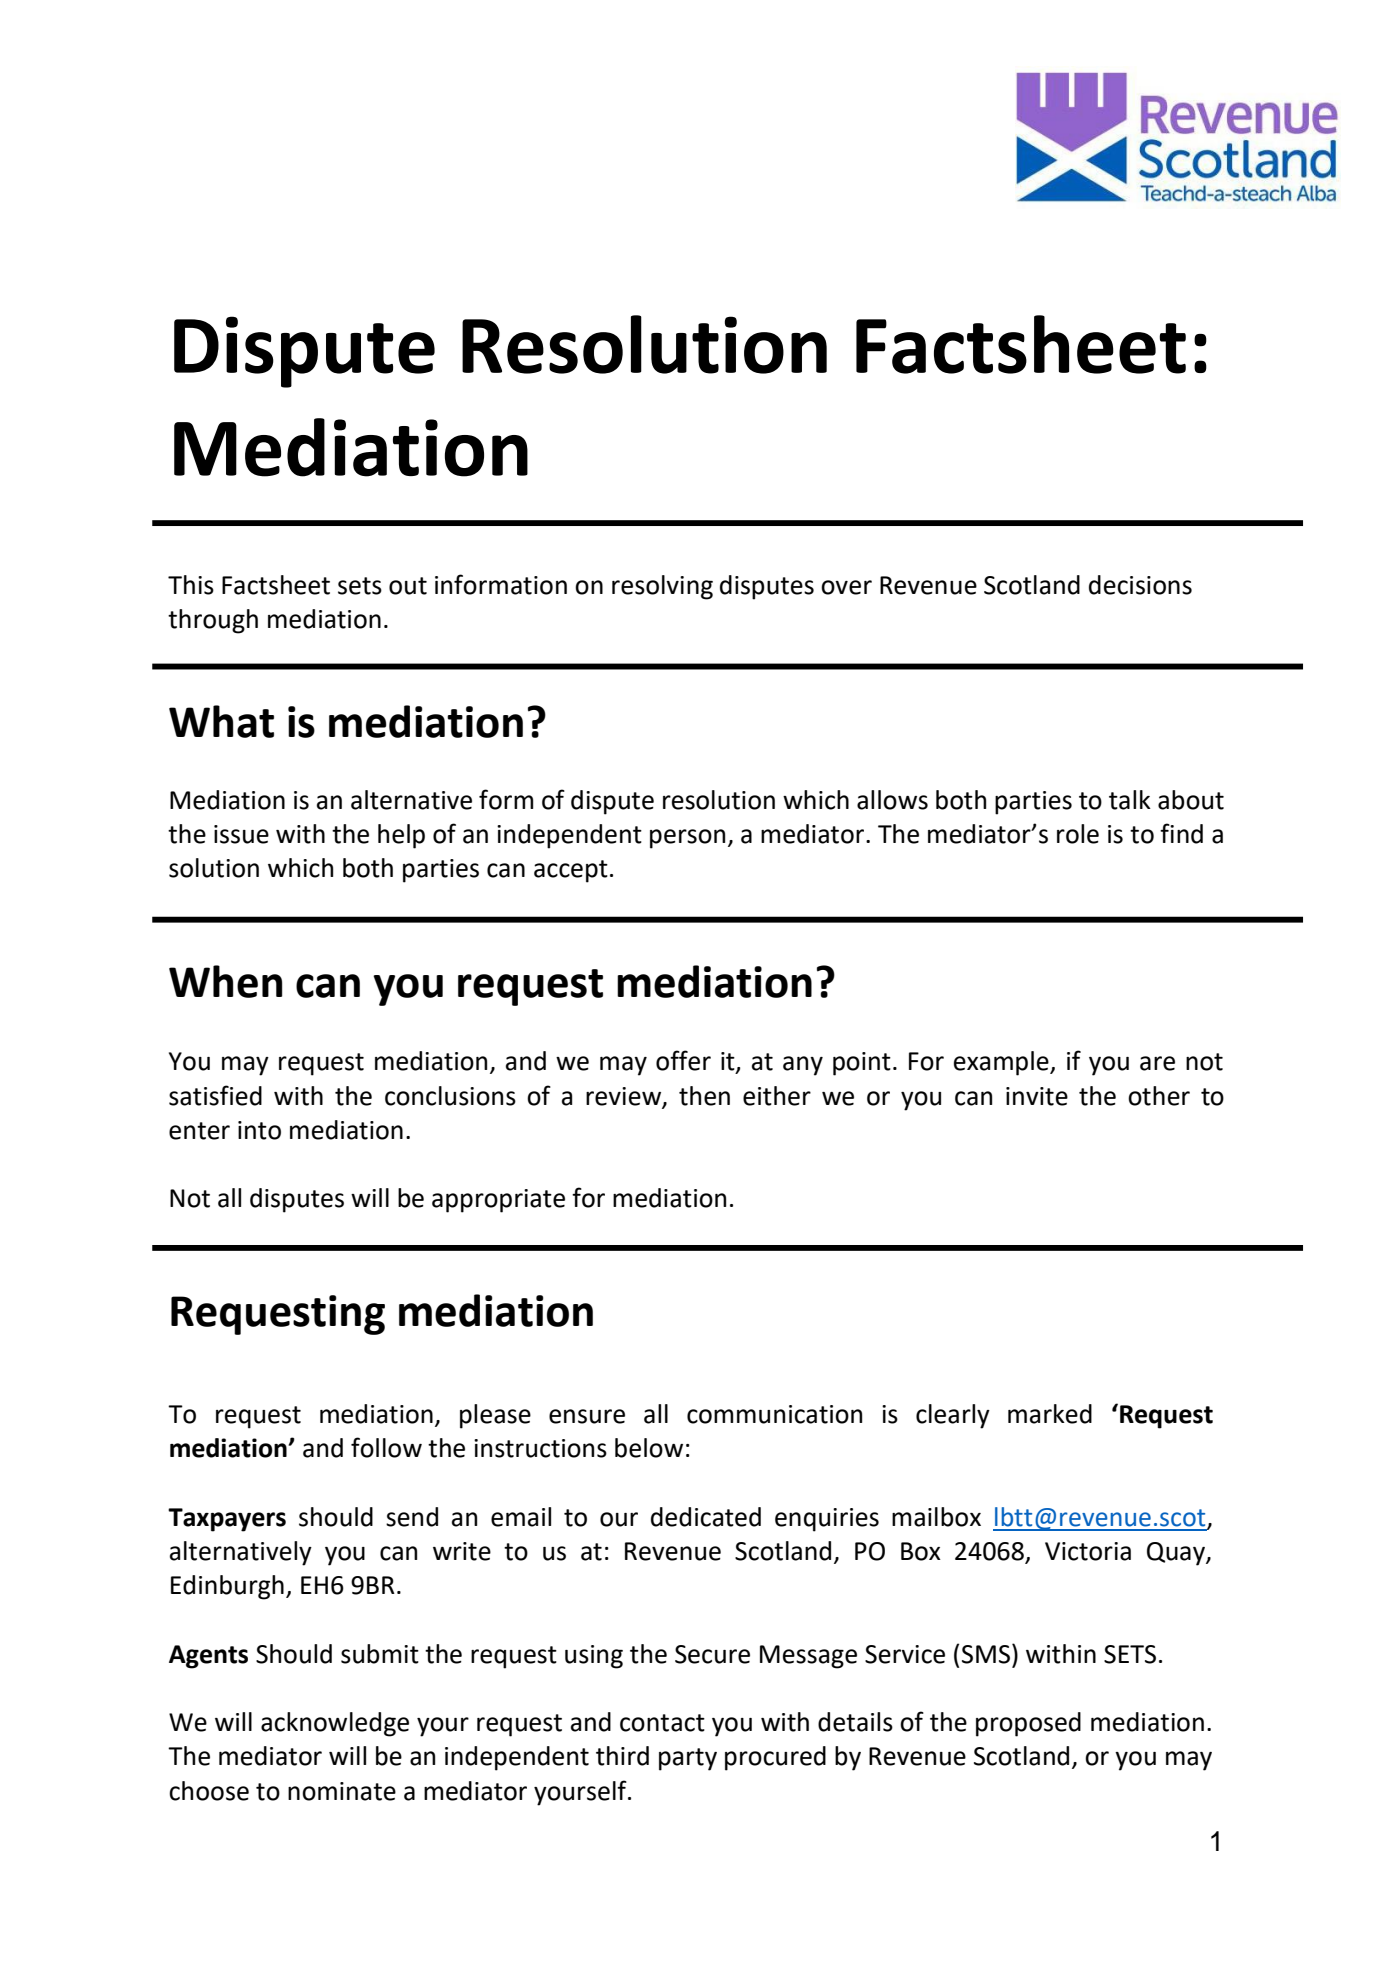  What do you see at coordinates (688, 1759) in the screenshot?
I see `party` at bounding box center [688, 1759].
